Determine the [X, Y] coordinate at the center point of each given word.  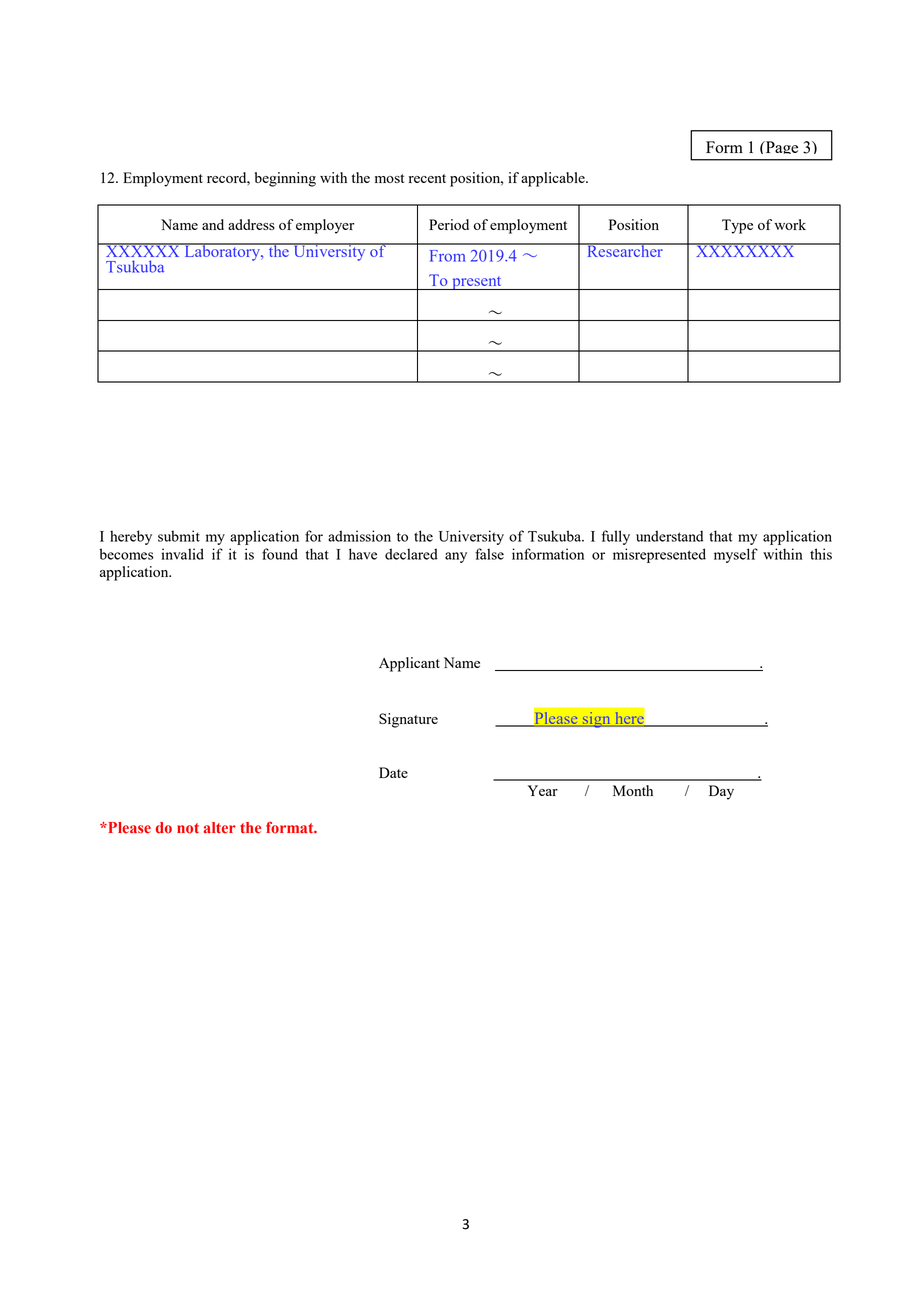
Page [780, 147]
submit [179, 536]
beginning [285, 179]
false [489, 554]
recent [427, 178]
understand [669, 536]
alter [220, 827]
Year [543, 790]
